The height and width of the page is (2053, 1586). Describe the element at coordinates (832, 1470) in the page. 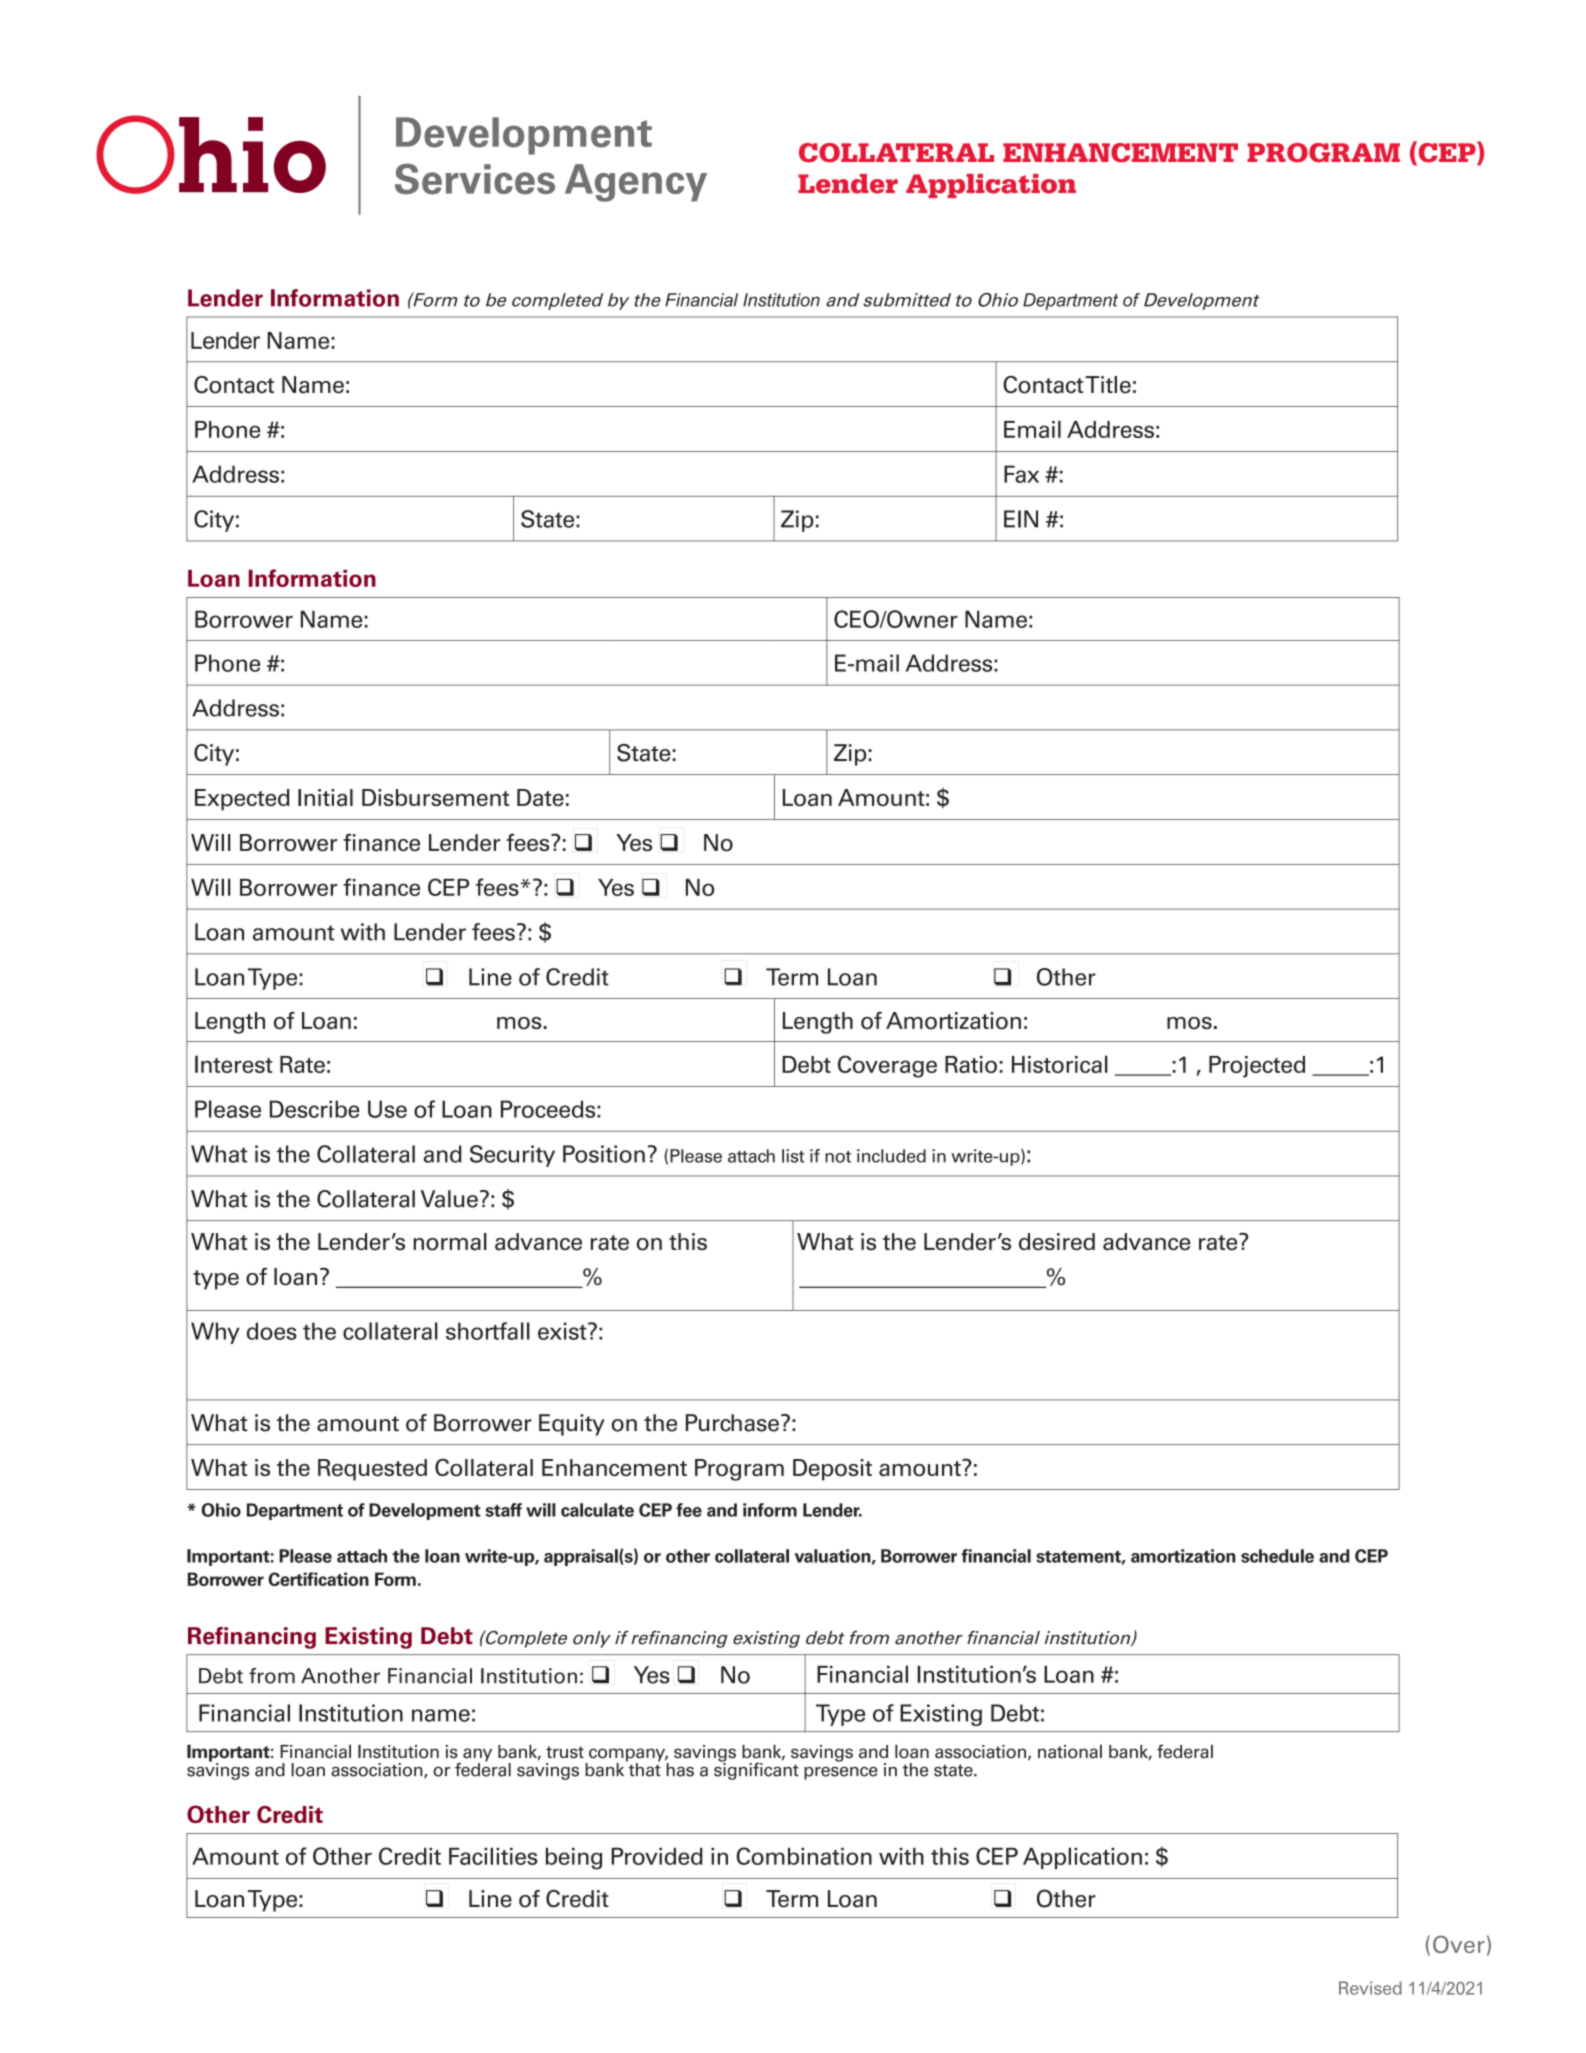

I see `Deposit` at that location.
